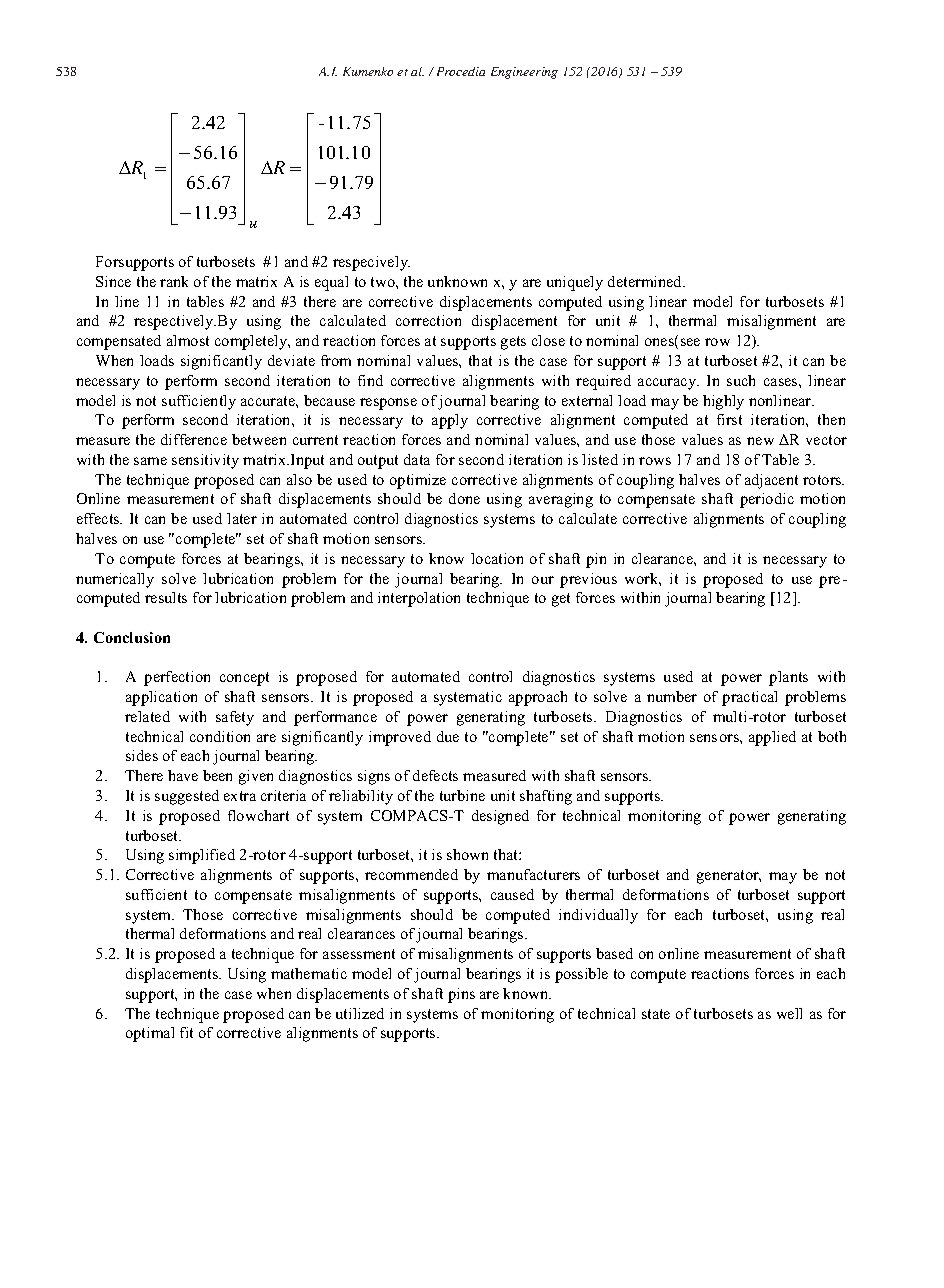  What do you see at coordinates (524, 73) in the screenshot?
I see `Engineering` at bounding box center [524, 73].
